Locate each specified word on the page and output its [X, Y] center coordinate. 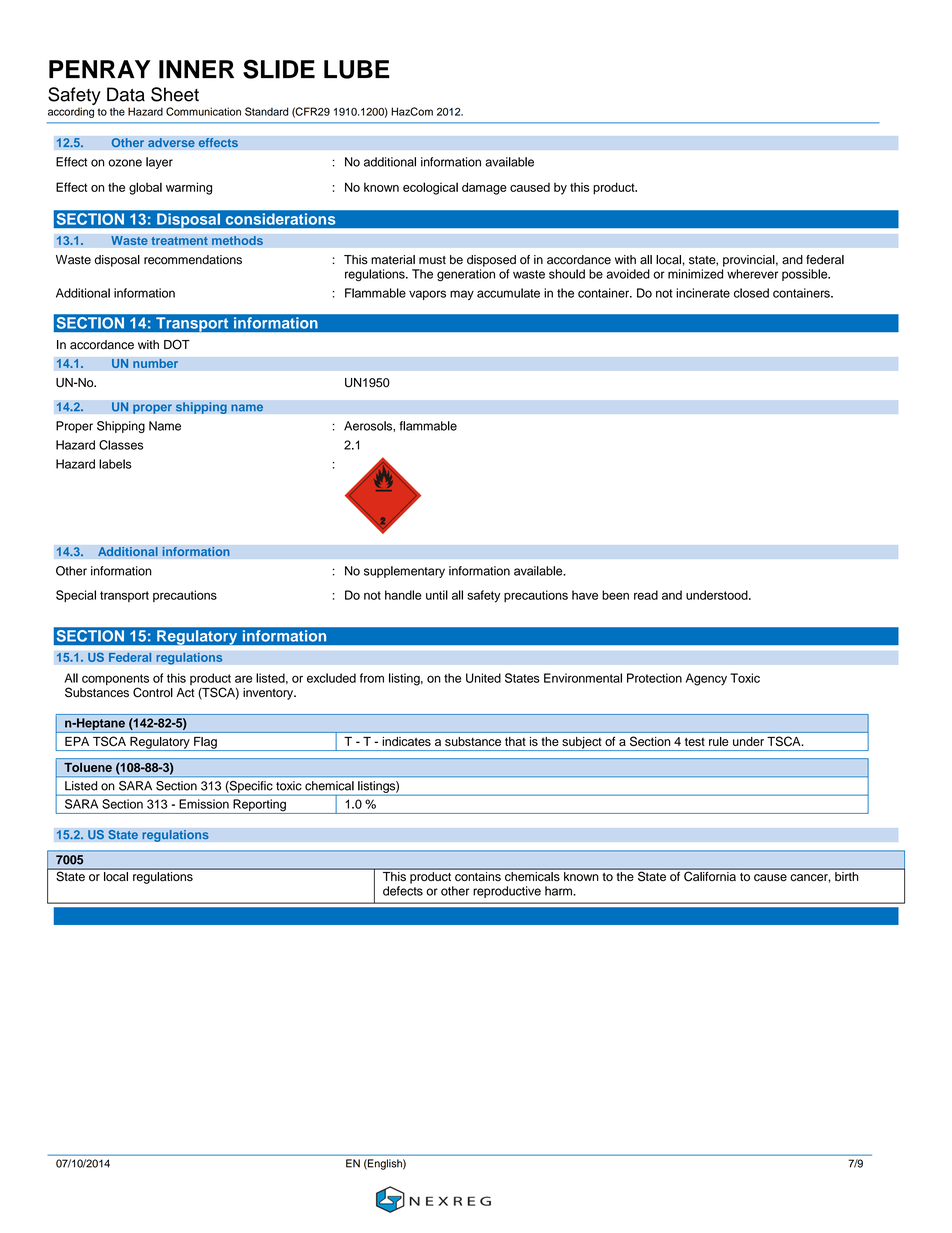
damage [484, 188]
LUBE [357, 69]
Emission [204, 804]
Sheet [175, 94]
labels [115, 464]
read [646, 595]
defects [403, 891]
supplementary [404, 572]
